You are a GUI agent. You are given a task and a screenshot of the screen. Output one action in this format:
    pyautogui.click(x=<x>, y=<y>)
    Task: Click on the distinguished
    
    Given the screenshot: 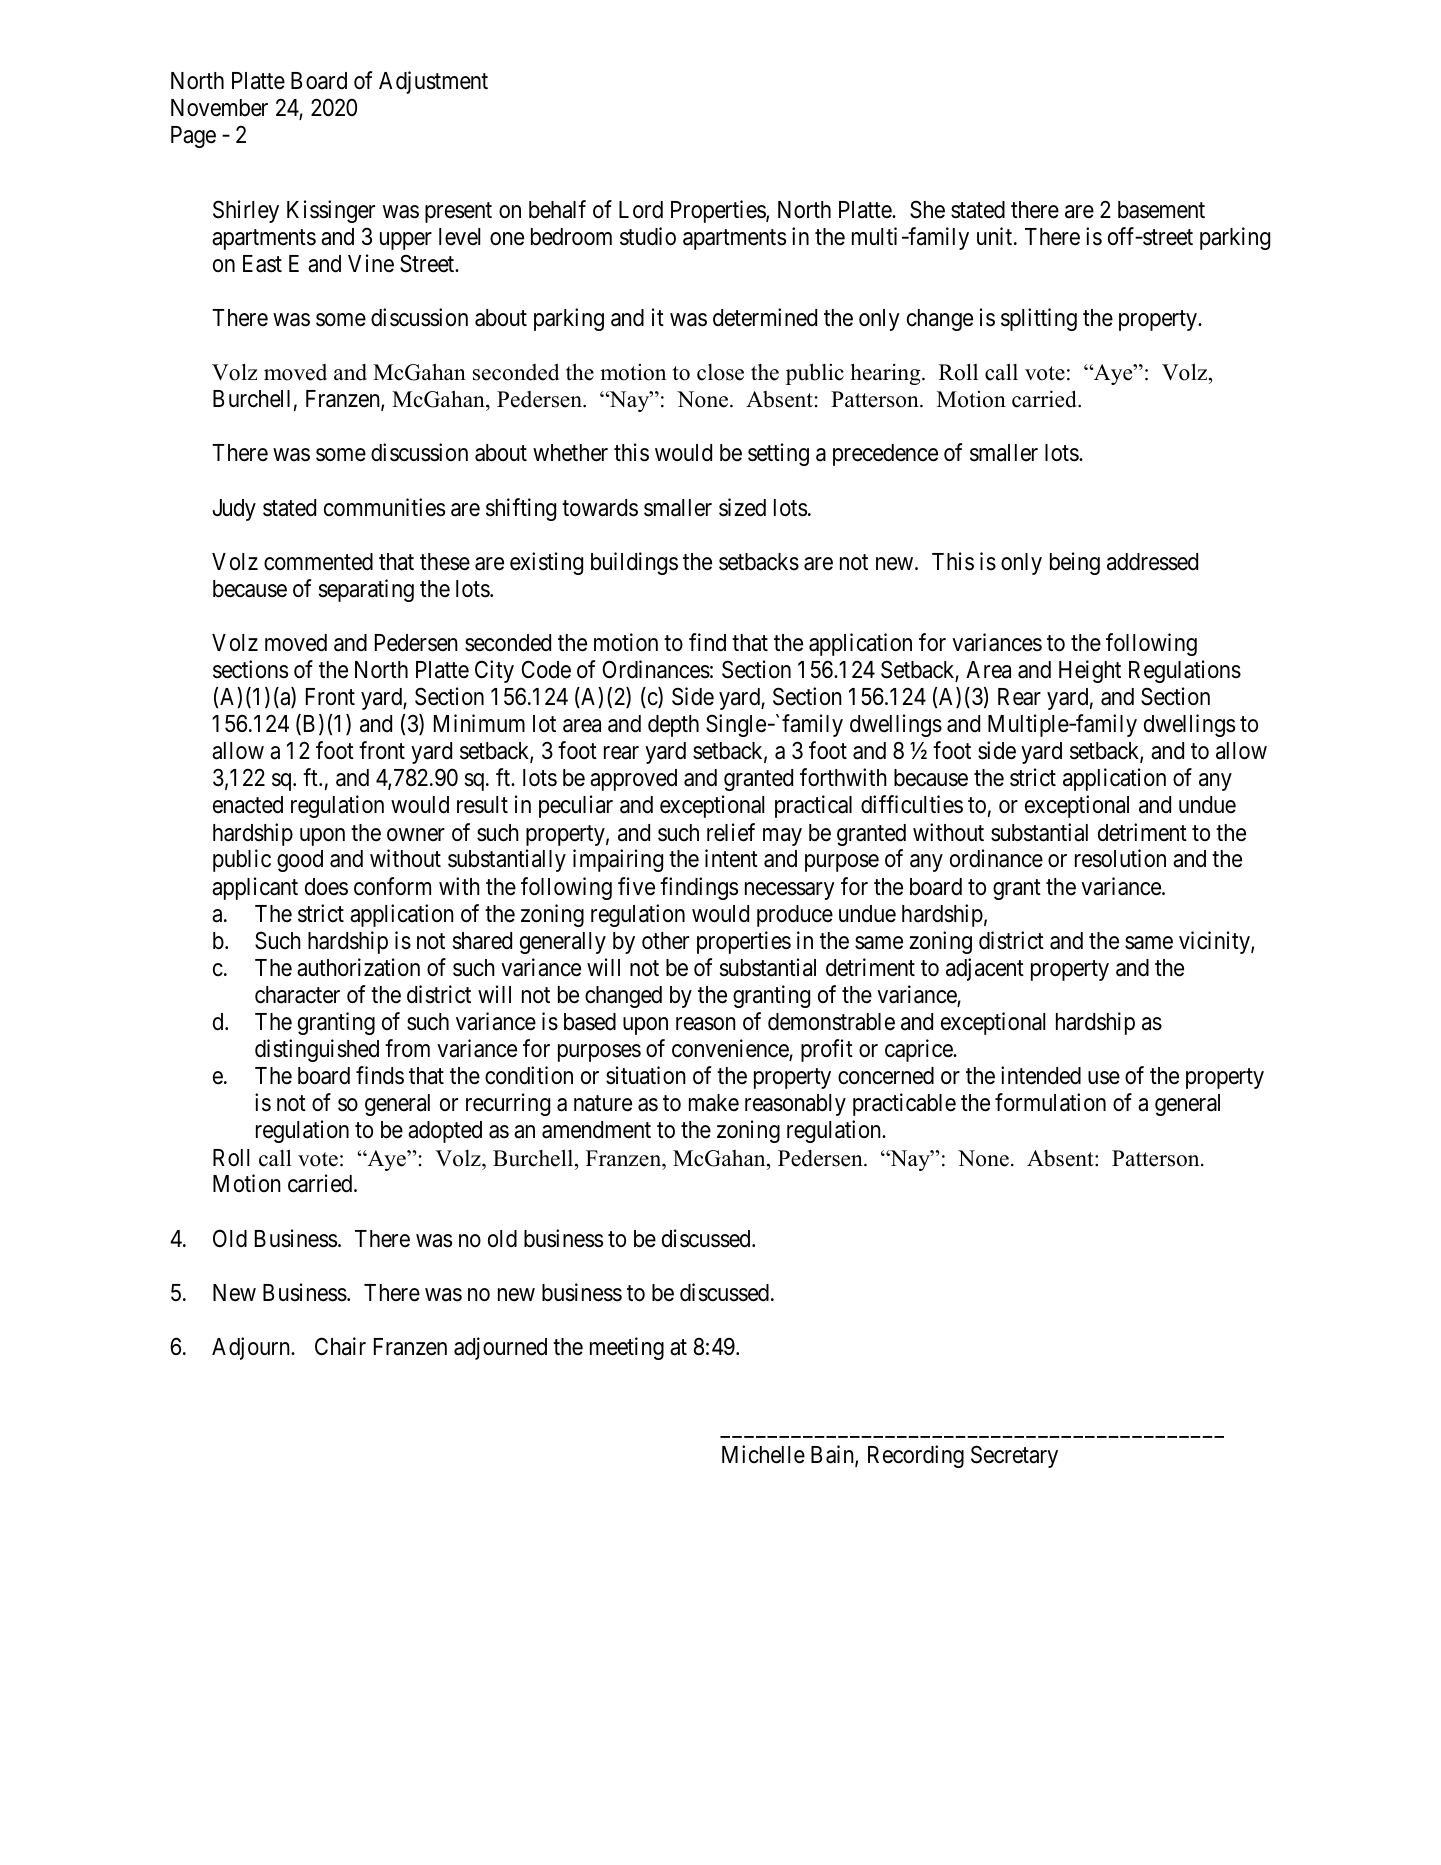 What is the action you would take?
    pyautogui.click(x=317, y=1050)
